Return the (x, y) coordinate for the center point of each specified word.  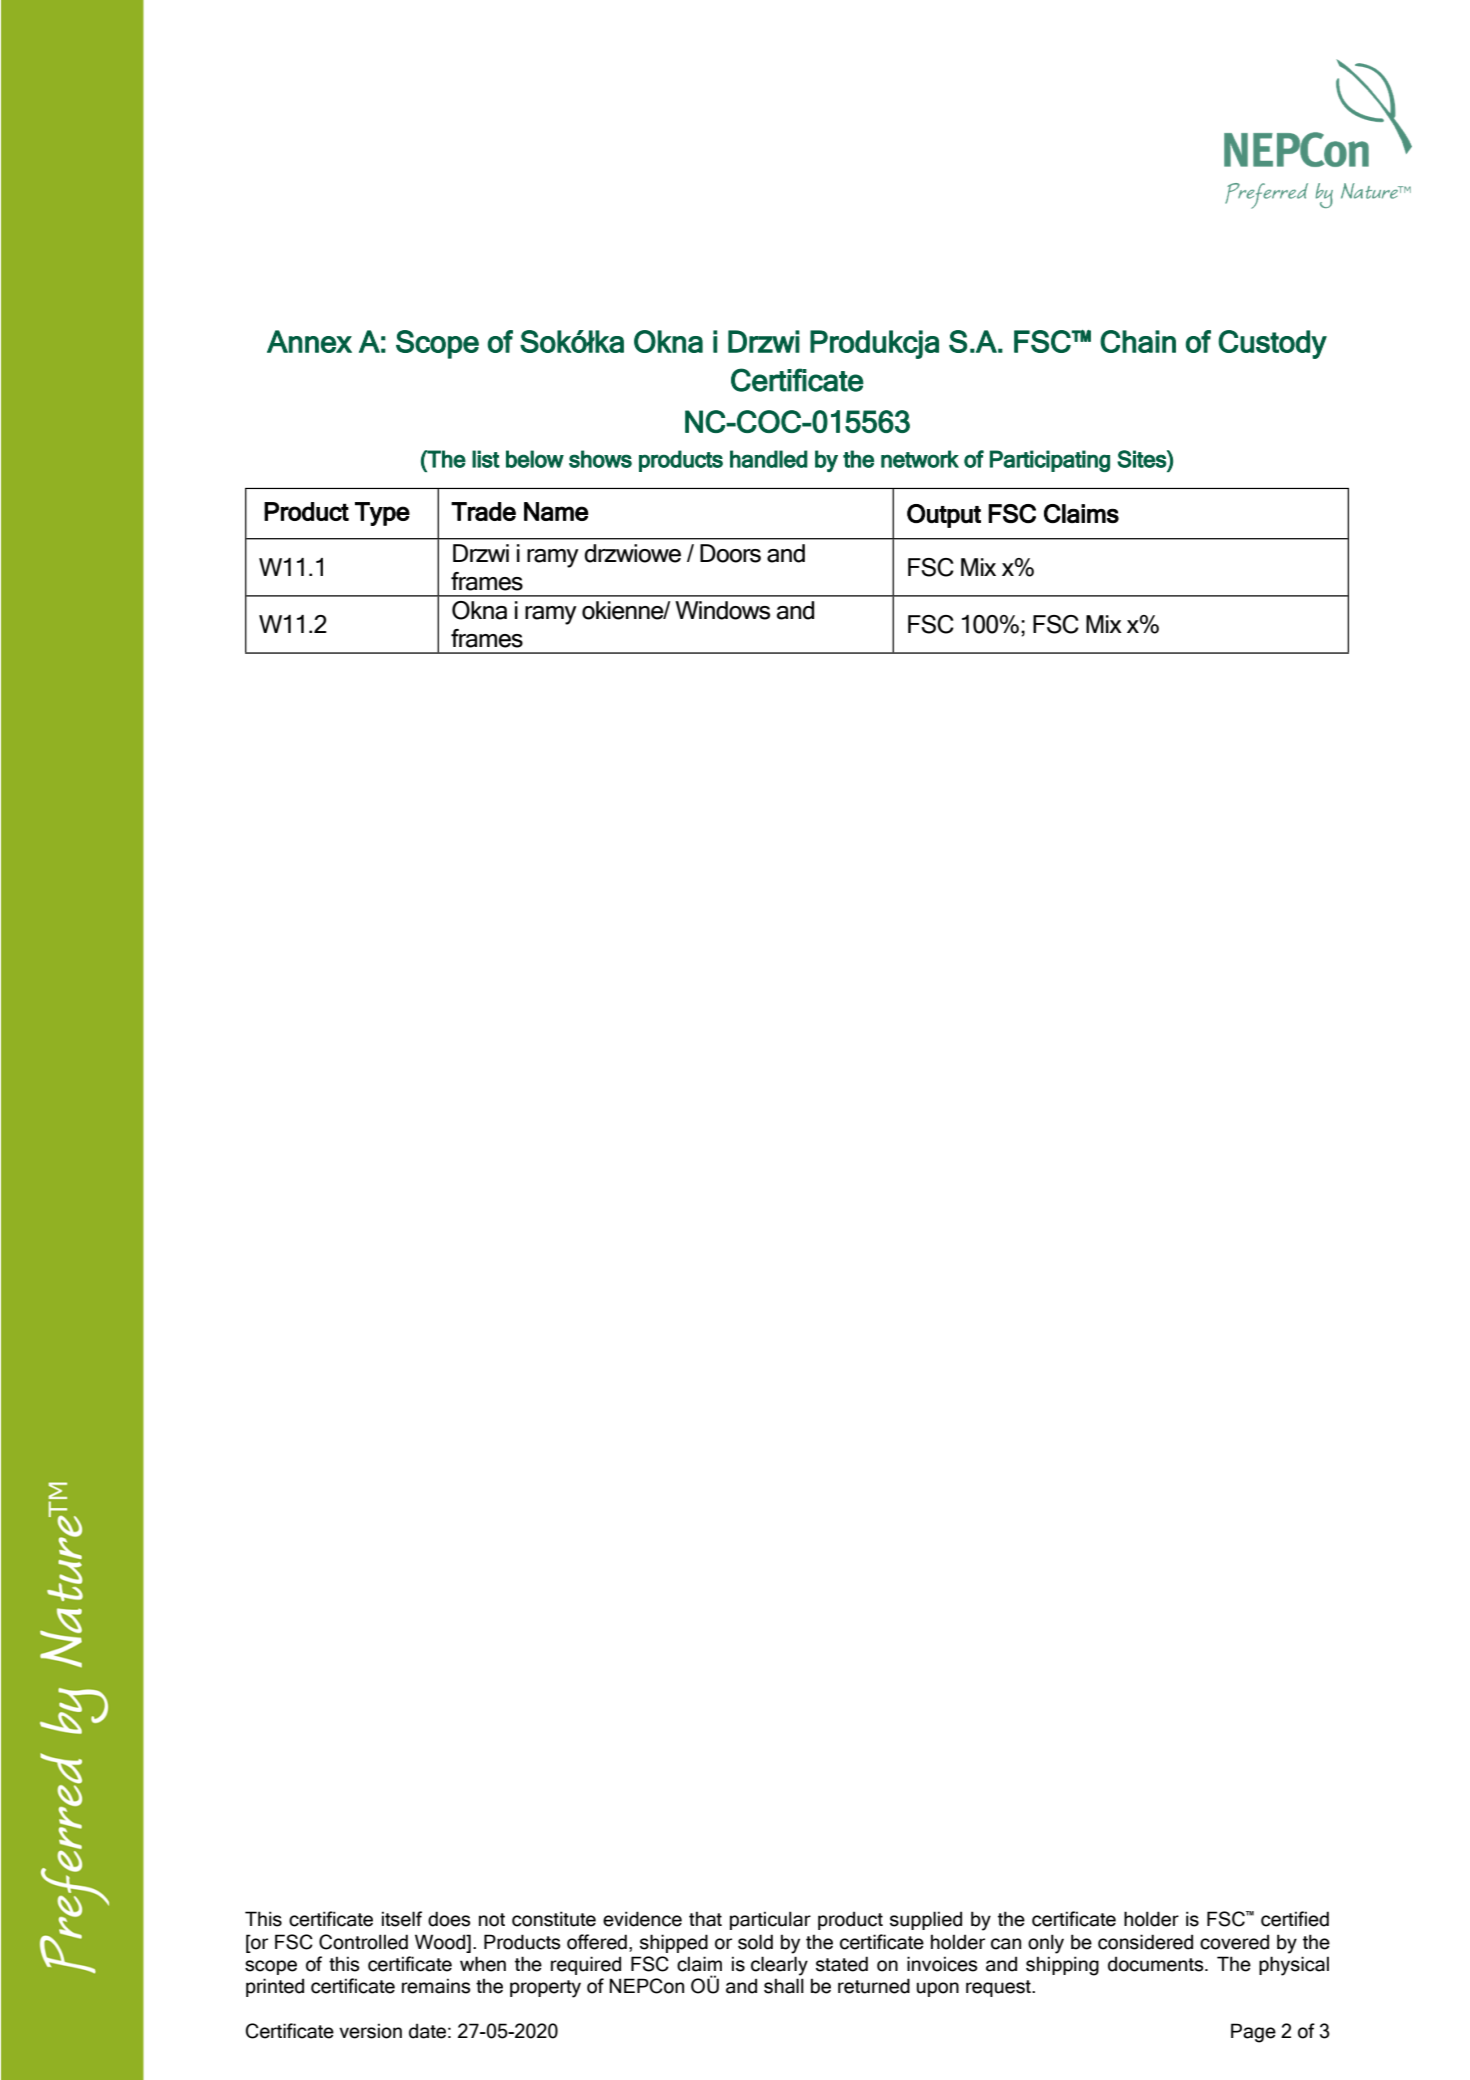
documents (1157, 1964)
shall (784, 1986)
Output (944, 516)
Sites (1142, 459)
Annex (309, 341)
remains (436, 1986)
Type (382, 514)
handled (769, 459)
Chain (1138, 341)
